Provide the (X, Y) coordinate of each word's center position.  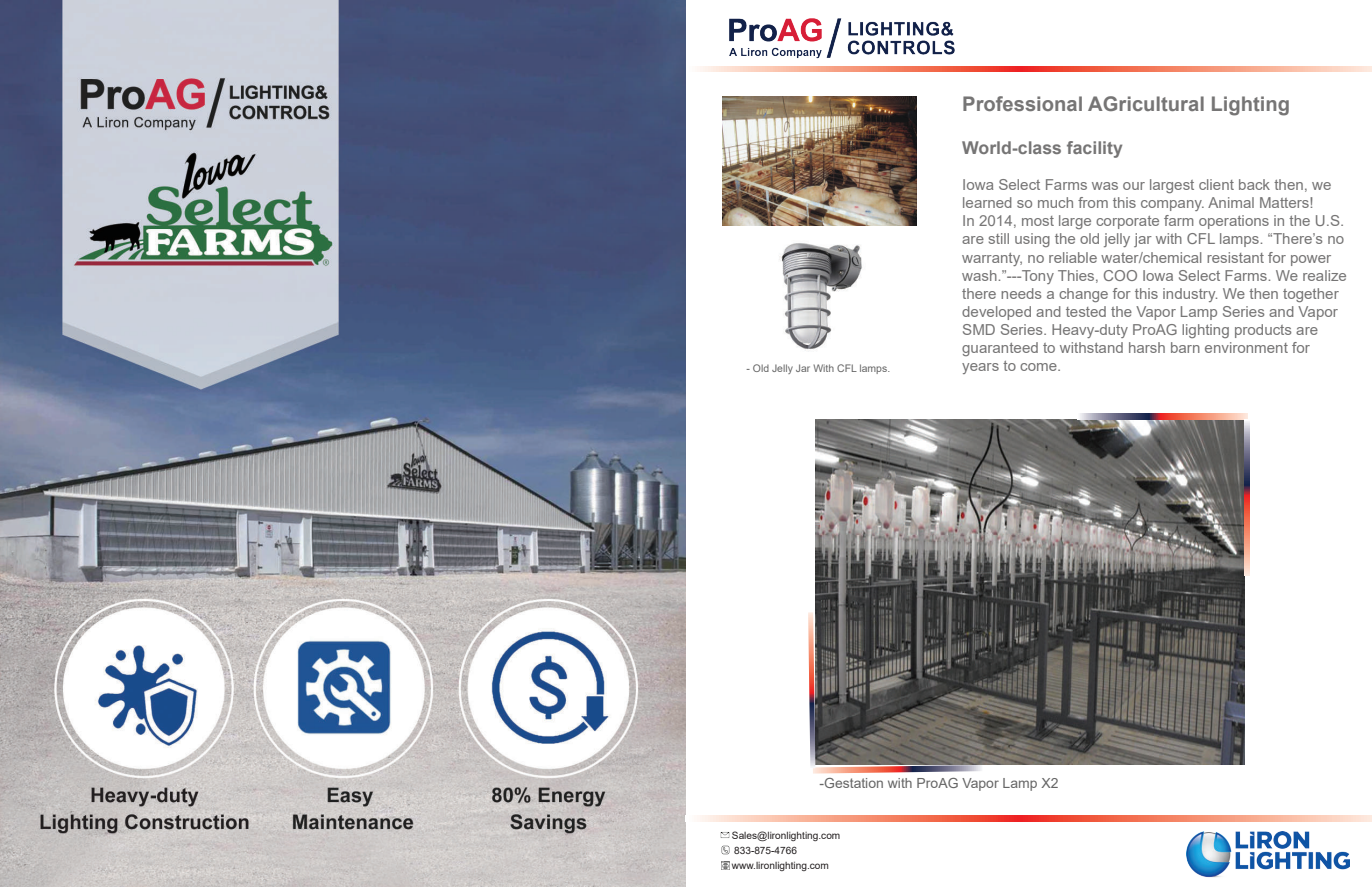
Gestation (852, 783)
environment (1246, 347)
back (1254, 184)
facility (1094, 149)
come (1039, 367)
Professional (1022, 103)
